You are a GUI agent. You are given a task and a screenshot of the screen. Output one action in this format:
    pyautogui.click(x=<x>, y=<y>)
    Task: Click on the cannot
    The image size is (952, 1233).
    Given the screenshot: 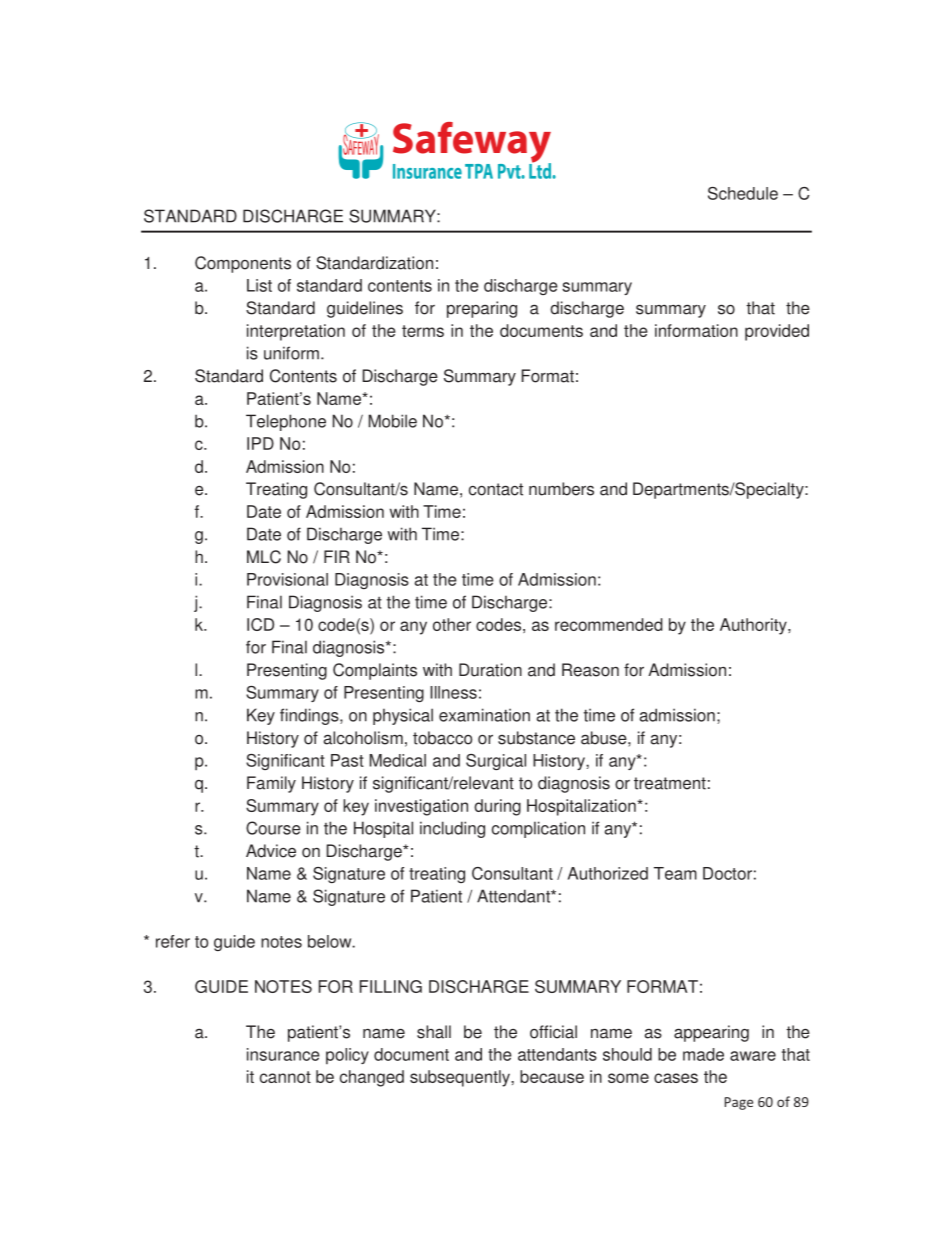 What is the action you would take?
    pyautogui.click(x=285, y=1077)
